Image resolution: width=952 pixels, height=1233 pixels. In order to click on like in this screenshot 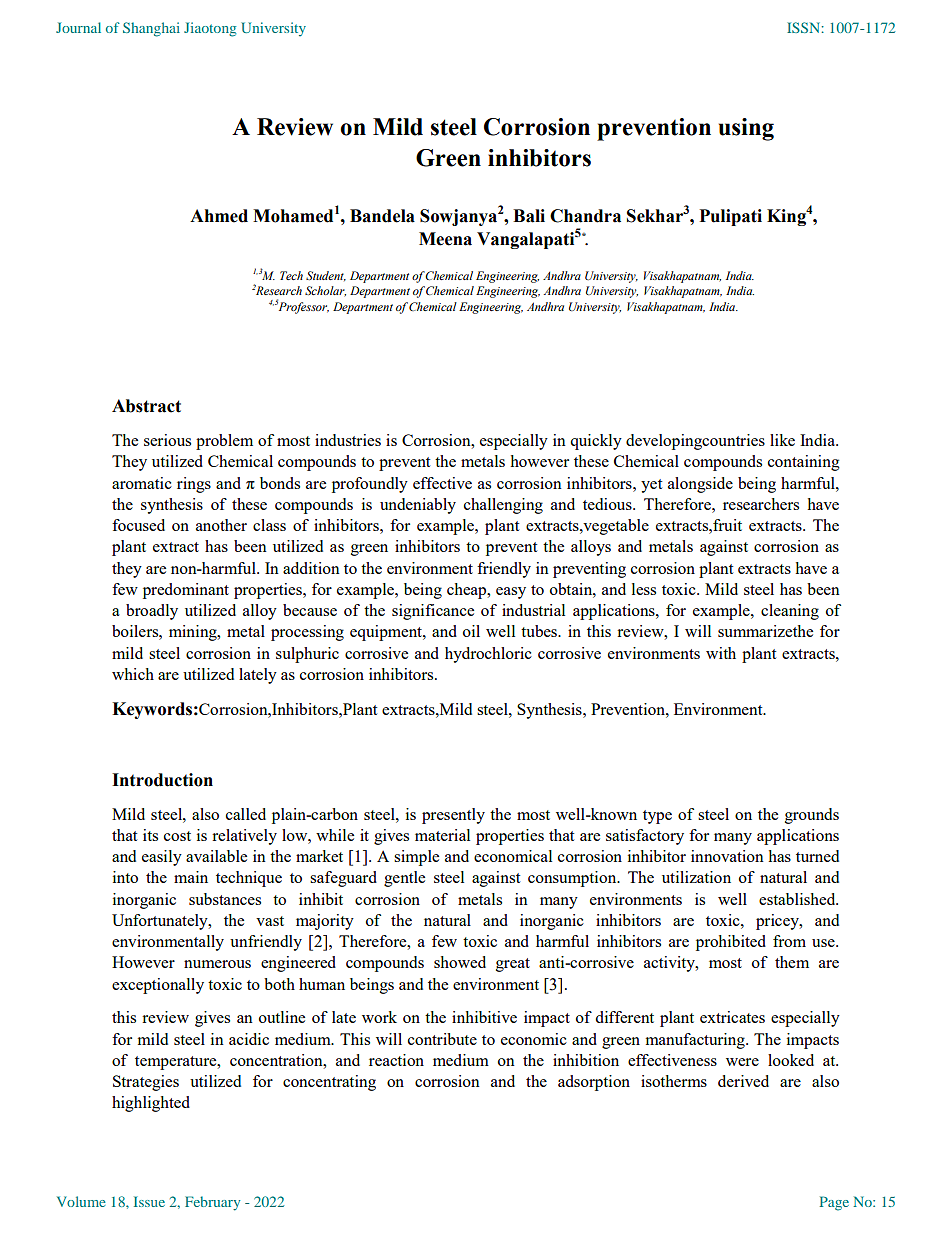, I will do `click(782, 440)`.
